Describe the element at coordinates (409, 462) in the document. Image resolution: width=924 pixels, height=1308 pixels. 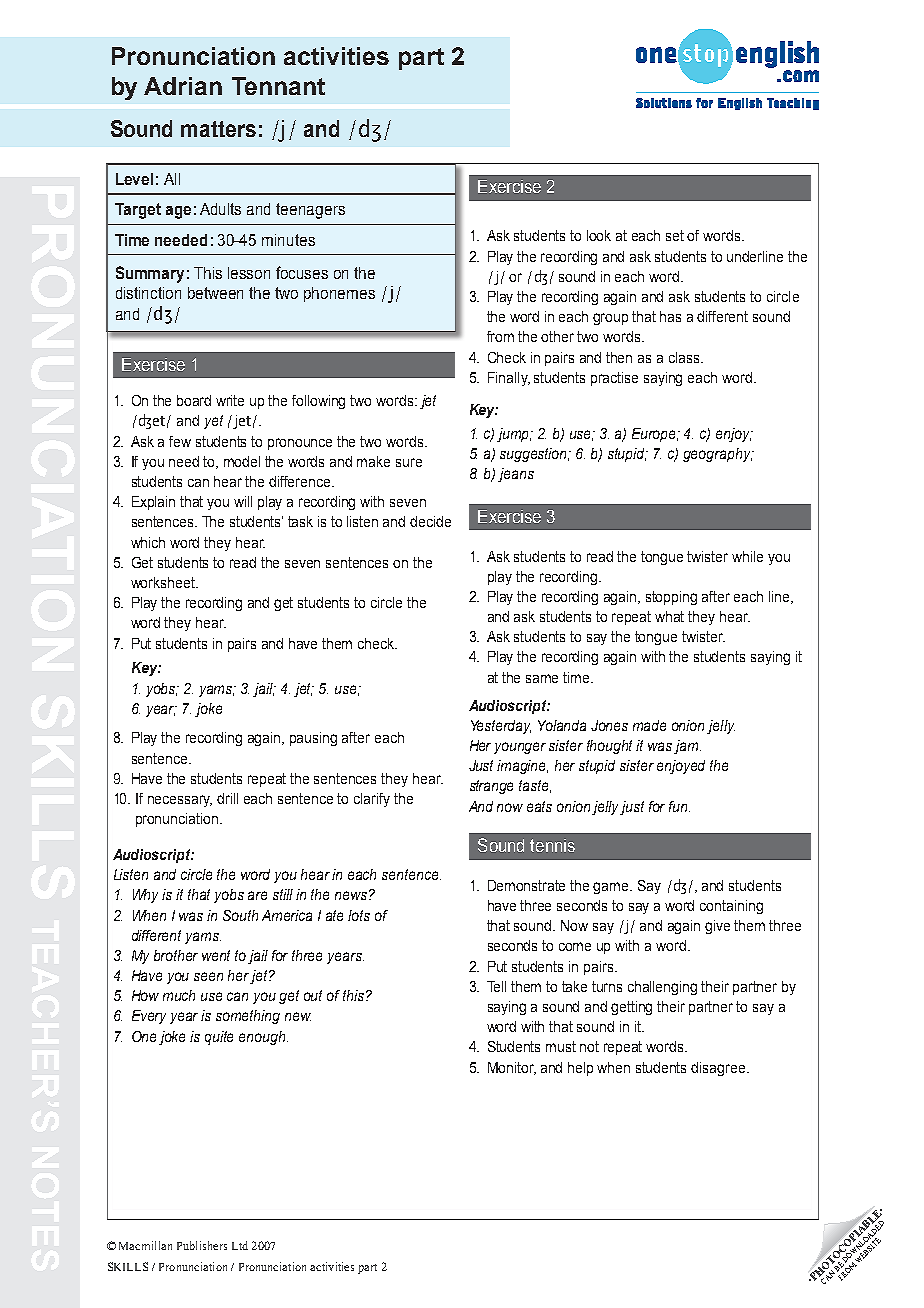
I see `sure` at that location.
